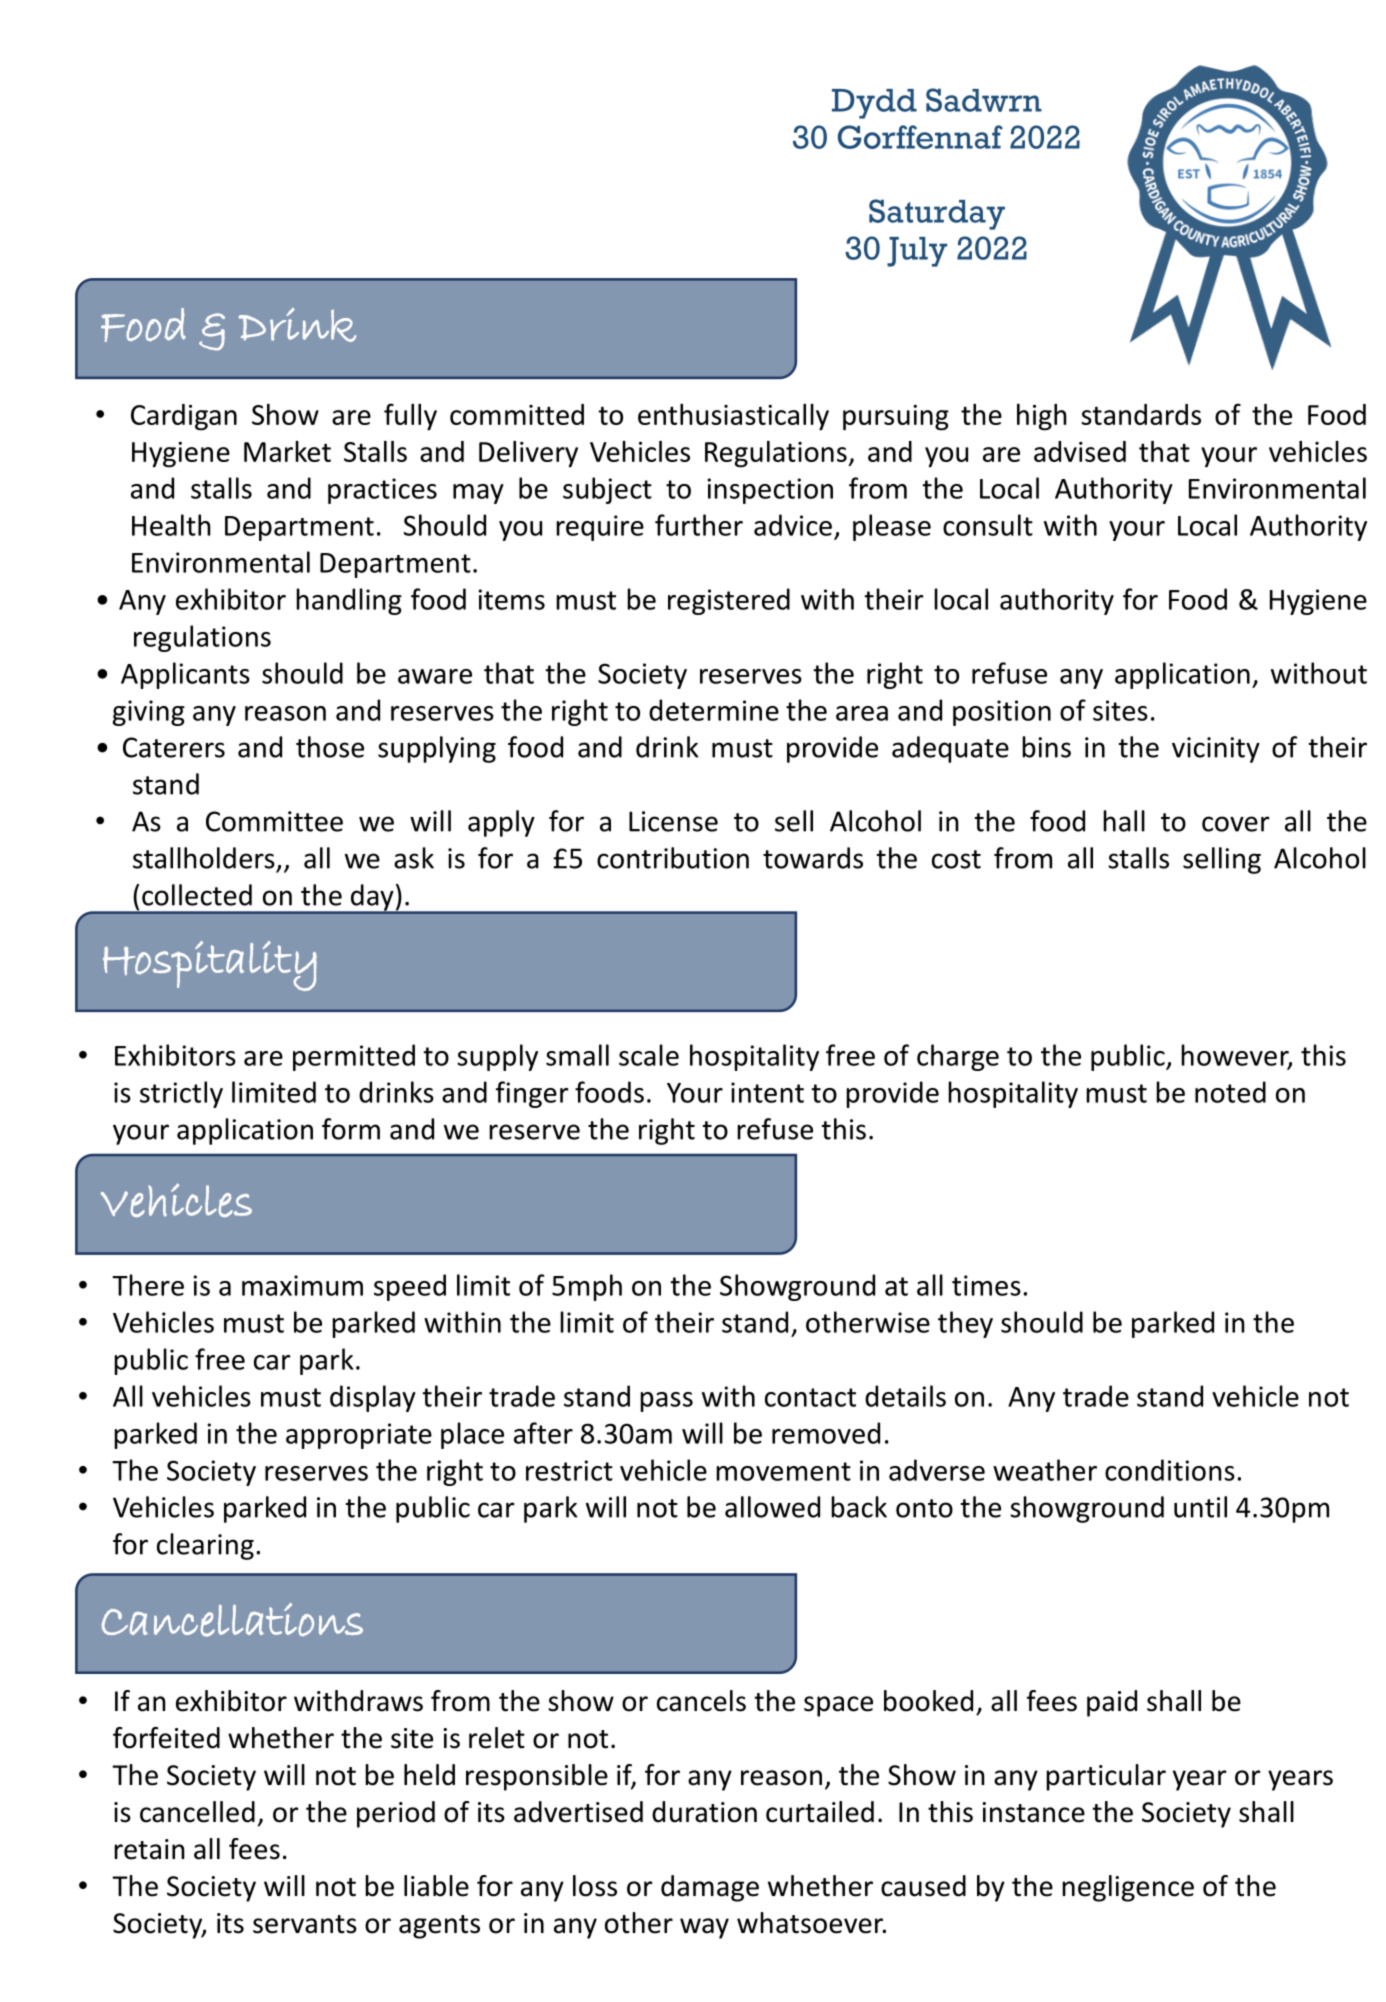 The width and height of the screenshot is (1386, 2002). Describe the element at coordinates (937, 214) in the screenshot. I see `Saturday` at that location.
